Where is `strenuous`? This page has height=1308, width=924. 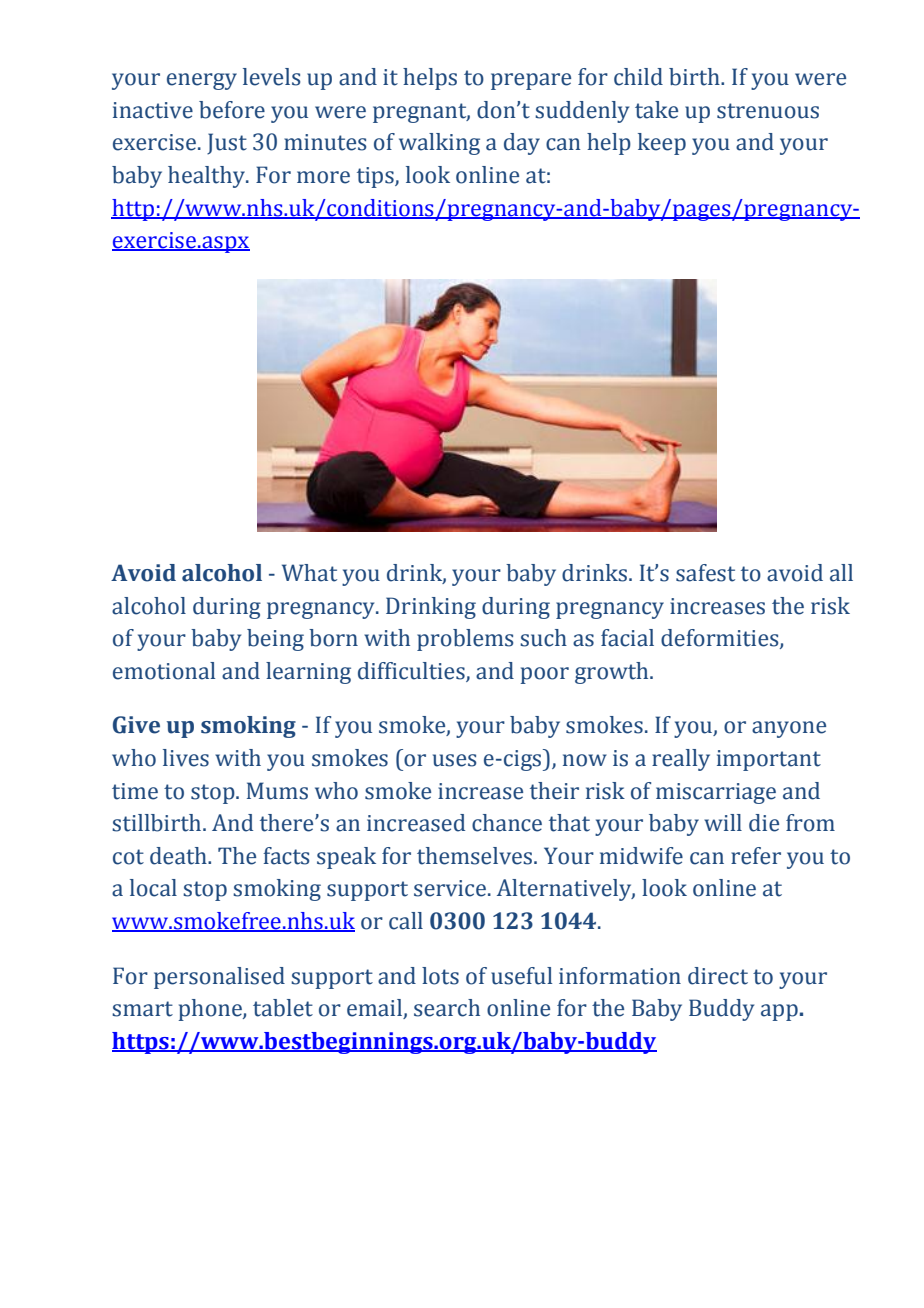
strenuous is located at coordinates (768, 111).
